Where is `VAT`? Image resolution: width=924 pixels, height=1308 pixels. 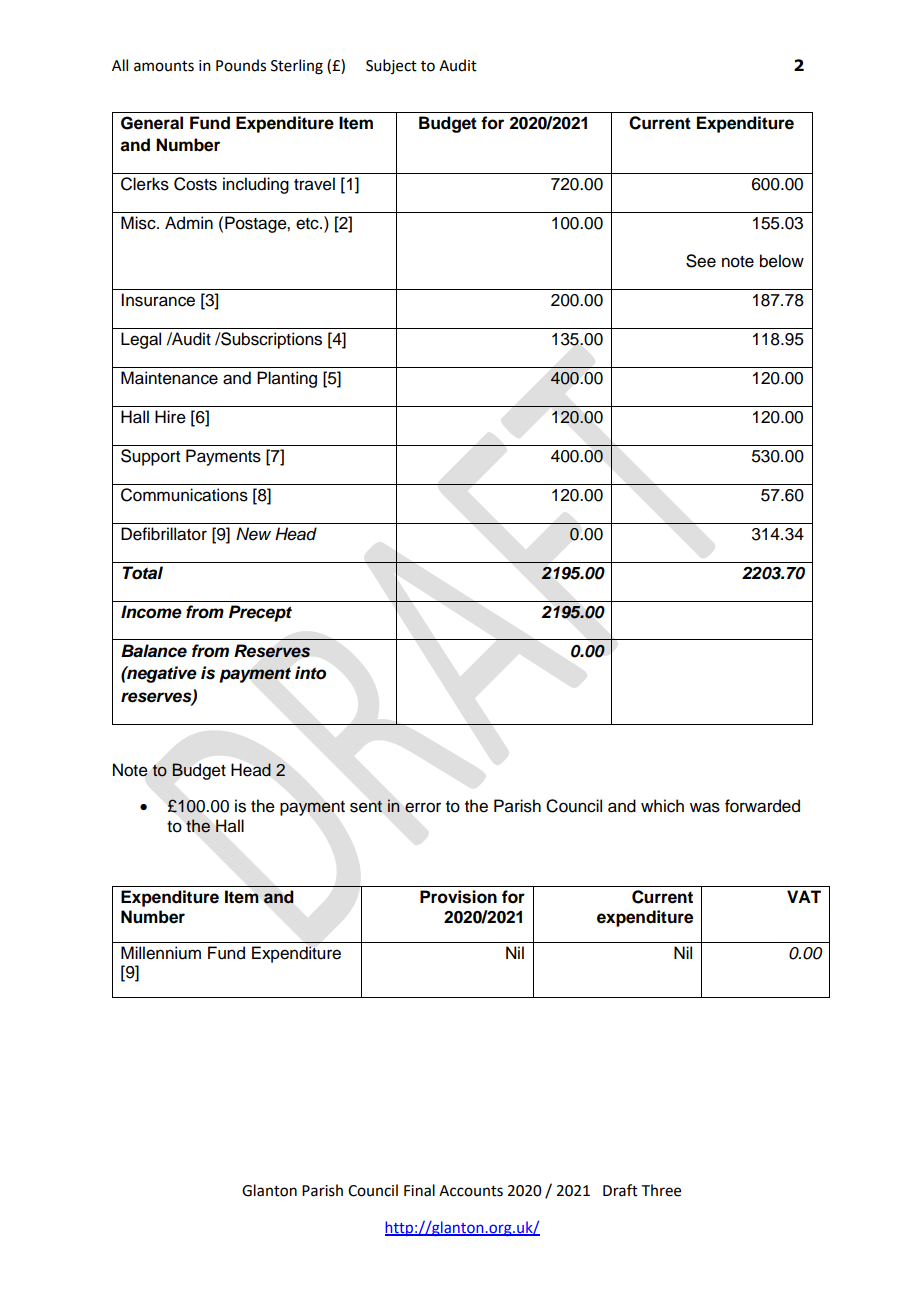 VAT is located at coordinates (804, 896).
